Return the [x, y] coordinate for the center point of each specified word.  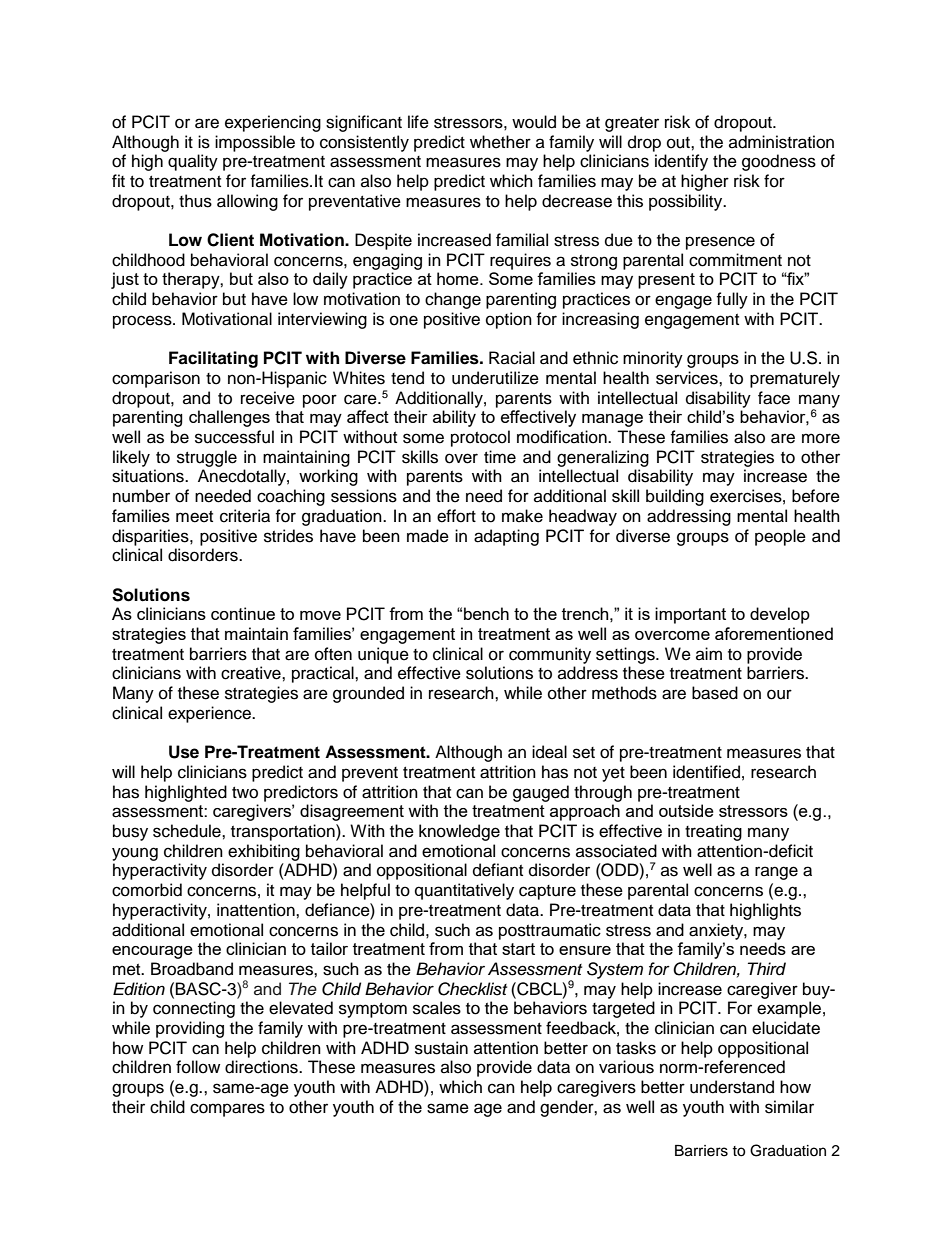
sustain [441, 1048]
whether [500, 142]
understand [732, 1087]
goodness [779, 162]
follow [198, 1067]
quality [193, 162]
